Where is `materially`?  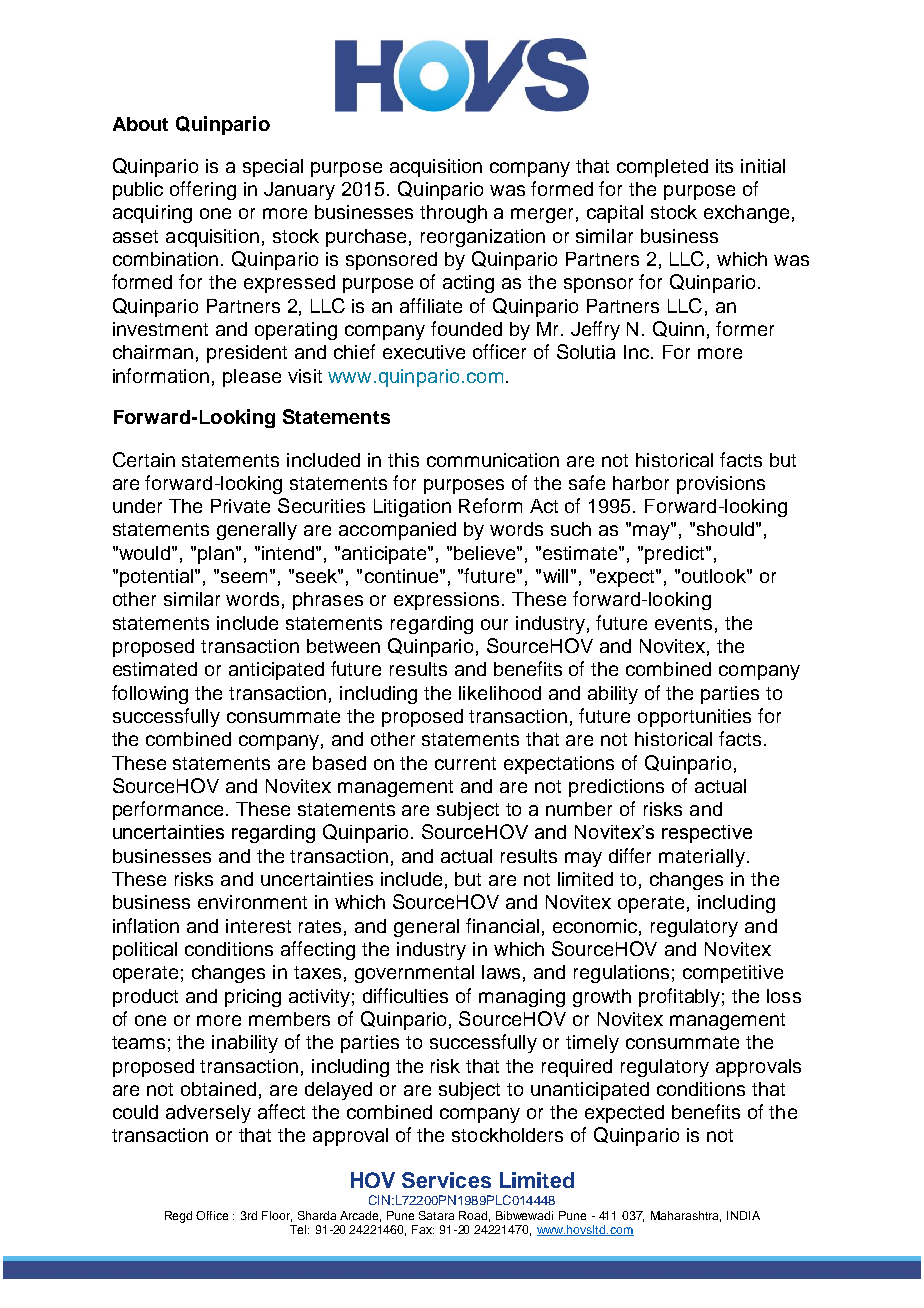
materially is located at coordinates (702, 858).
